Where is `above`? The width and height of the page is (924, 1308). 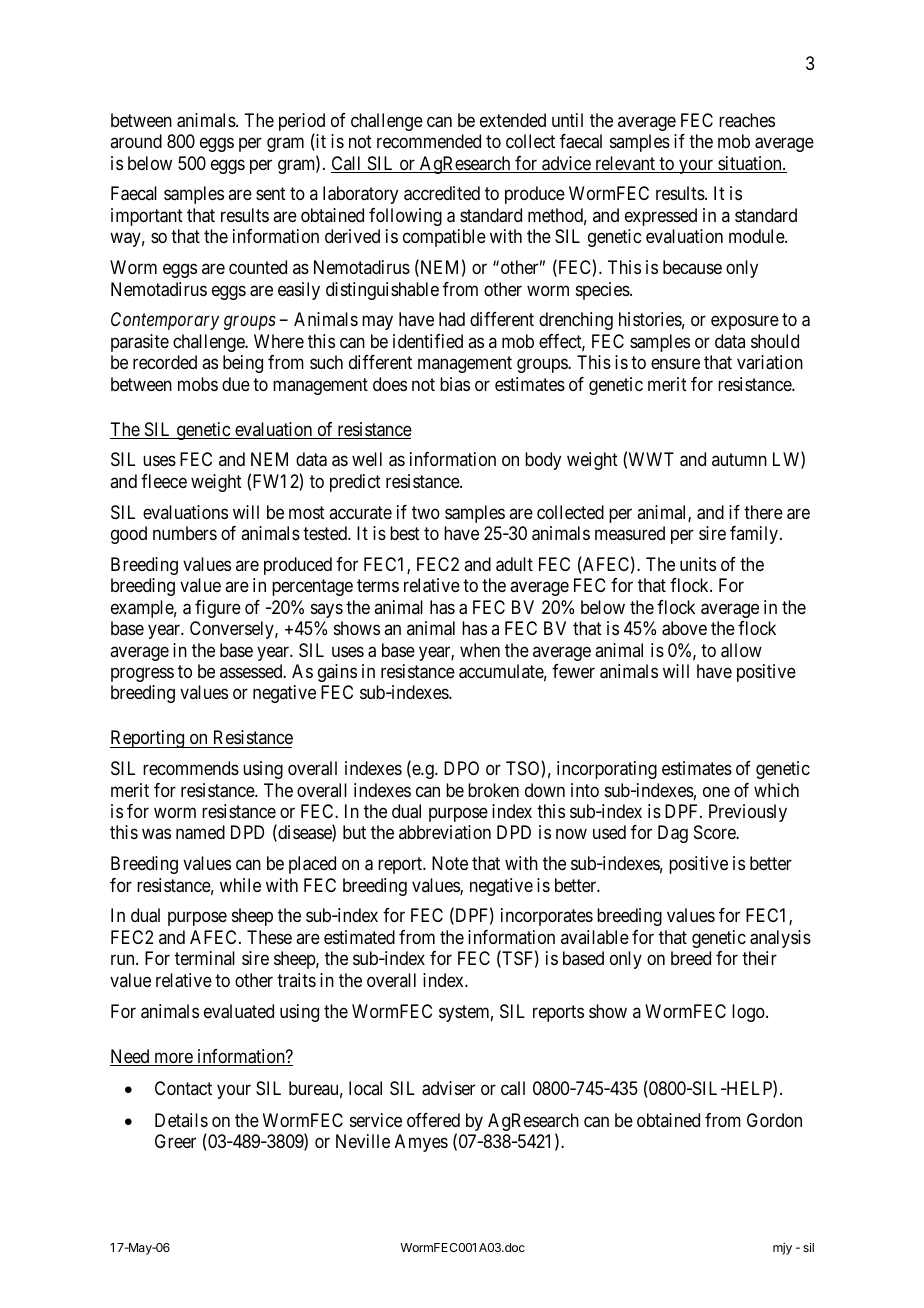
above is located at coordinates (684, 628).
